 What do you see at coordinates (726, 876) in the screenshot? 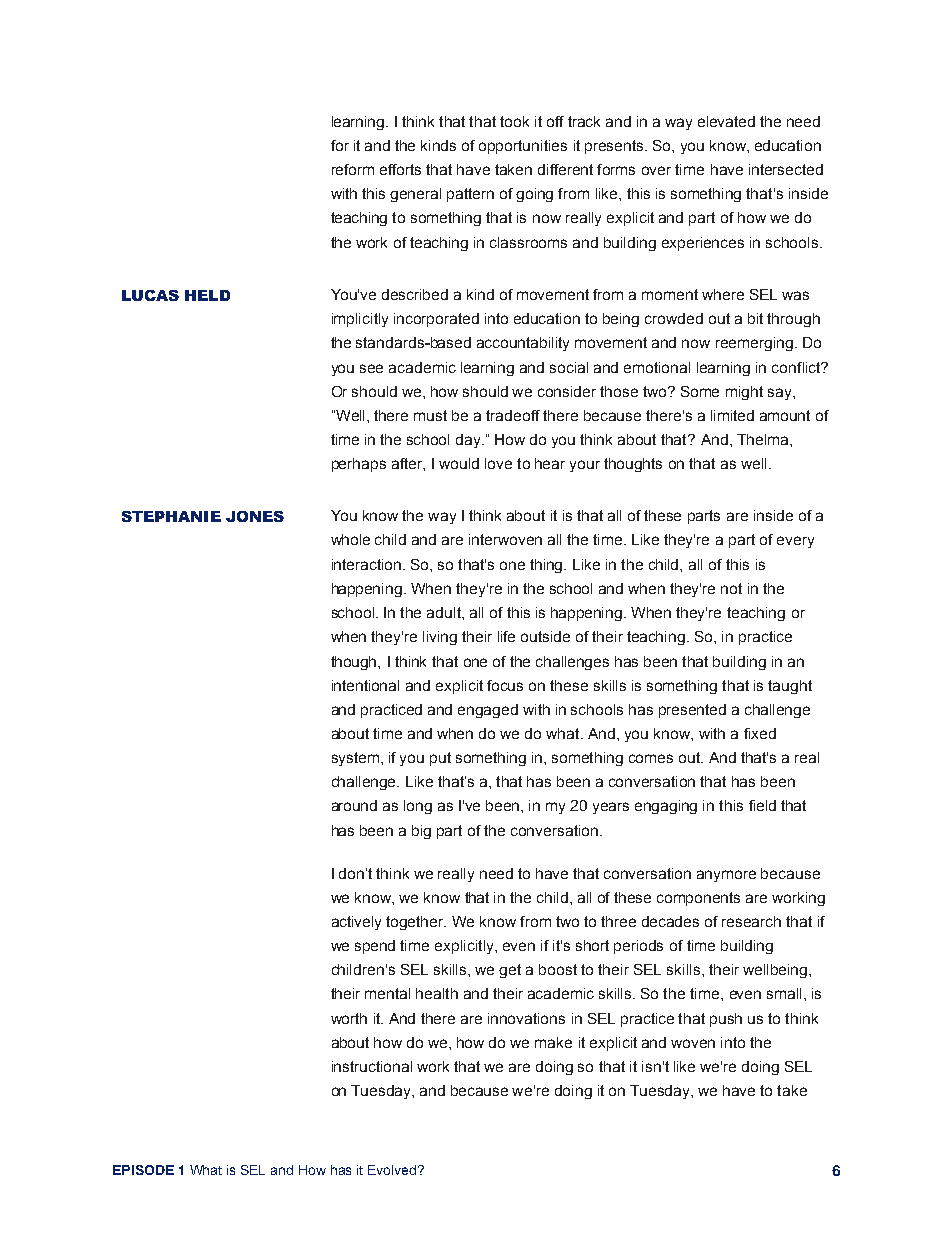
I see `anymore` at bounding box center [726, 876].
